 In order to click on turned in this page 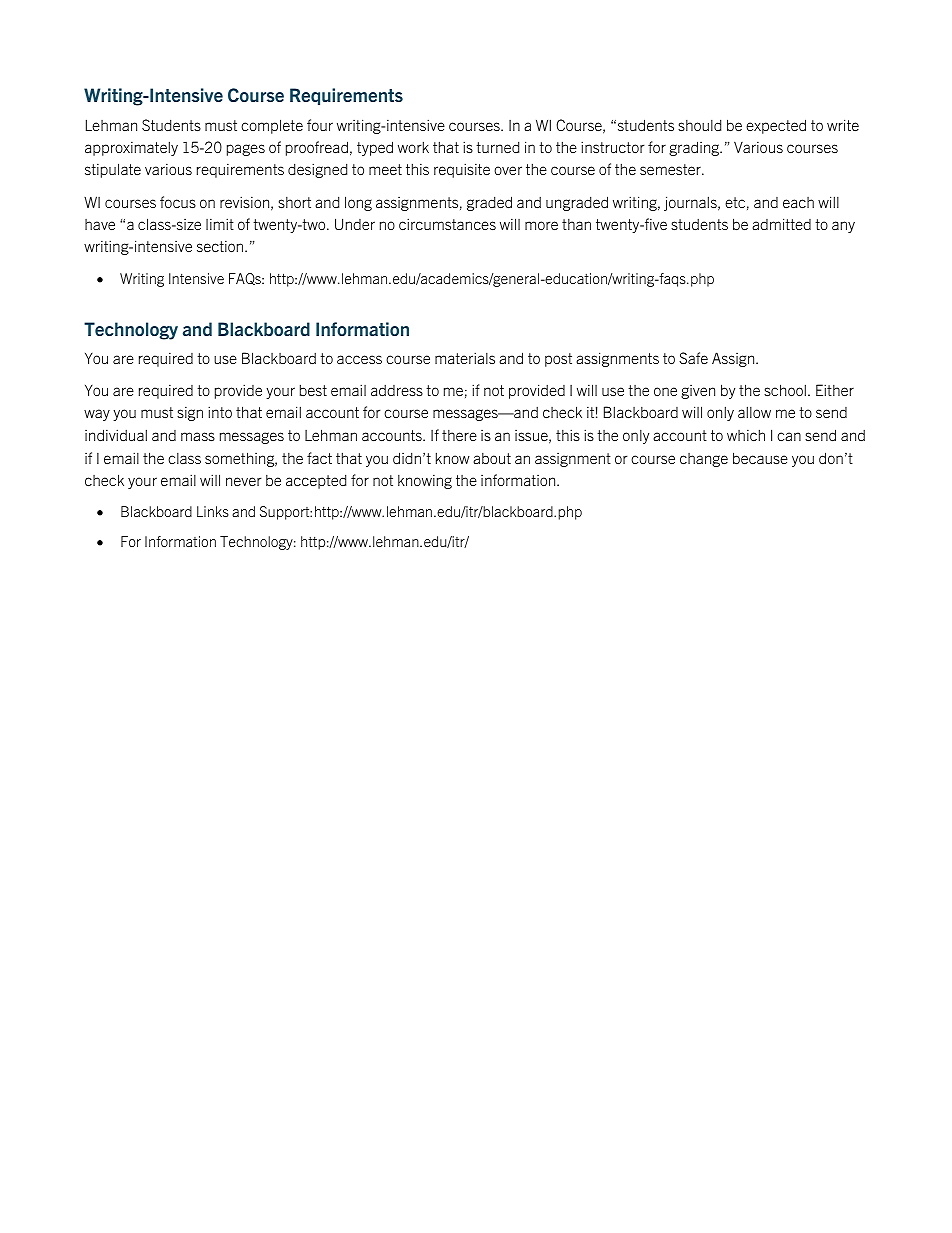, I will do `click(497, 147)`.
